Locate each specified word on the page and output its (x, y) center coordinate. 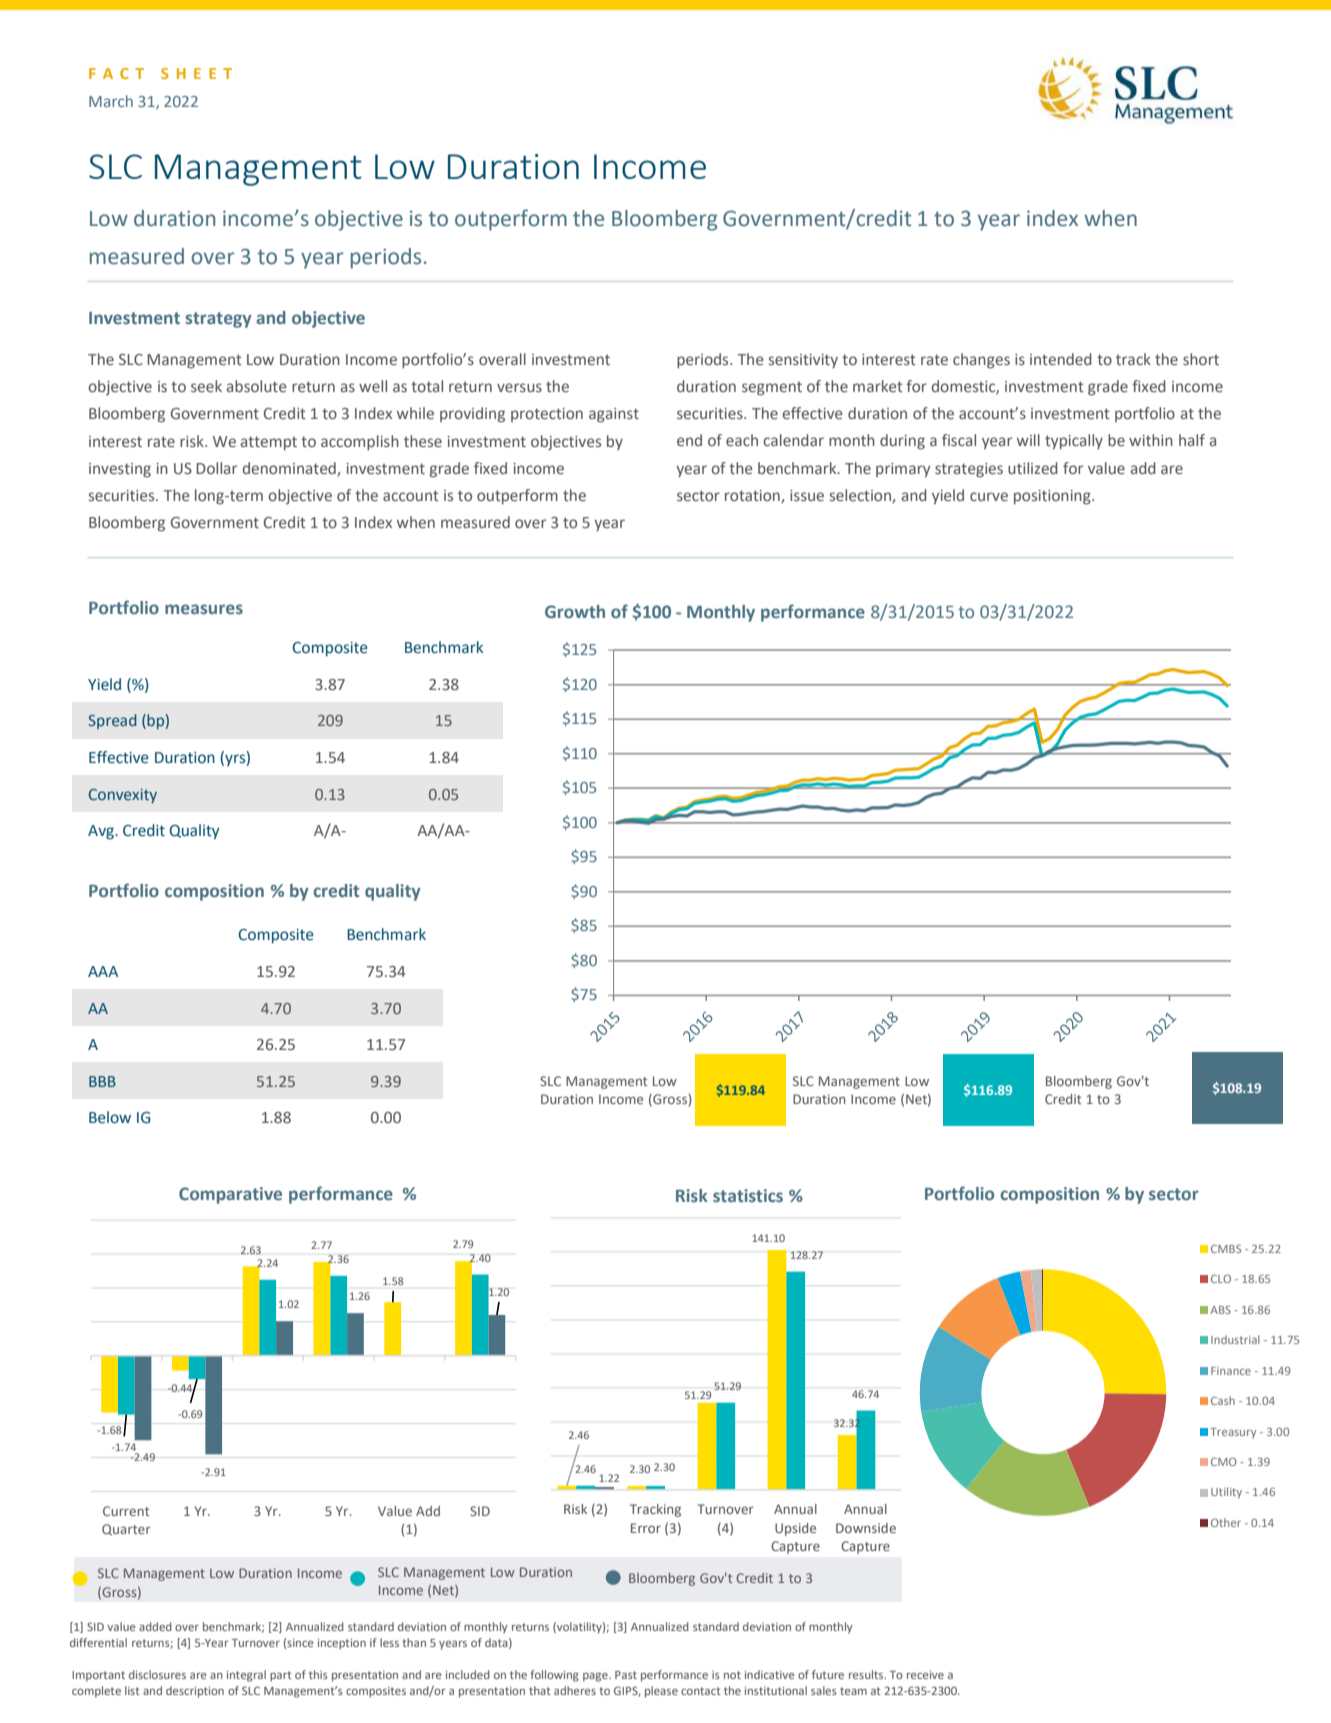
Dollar (216, 468)
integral (246, 1676)
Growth (575, 612)
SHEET (196, 73)
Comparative (230, 1195)
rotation (753, 496)
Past (626, 1675)
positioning (1053, 497)
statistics (748, 1196)
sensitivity (803, 361)
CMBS (1226, 1248)
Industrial (1235, 1339)
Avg (102, 832)
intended (1061, 359)
